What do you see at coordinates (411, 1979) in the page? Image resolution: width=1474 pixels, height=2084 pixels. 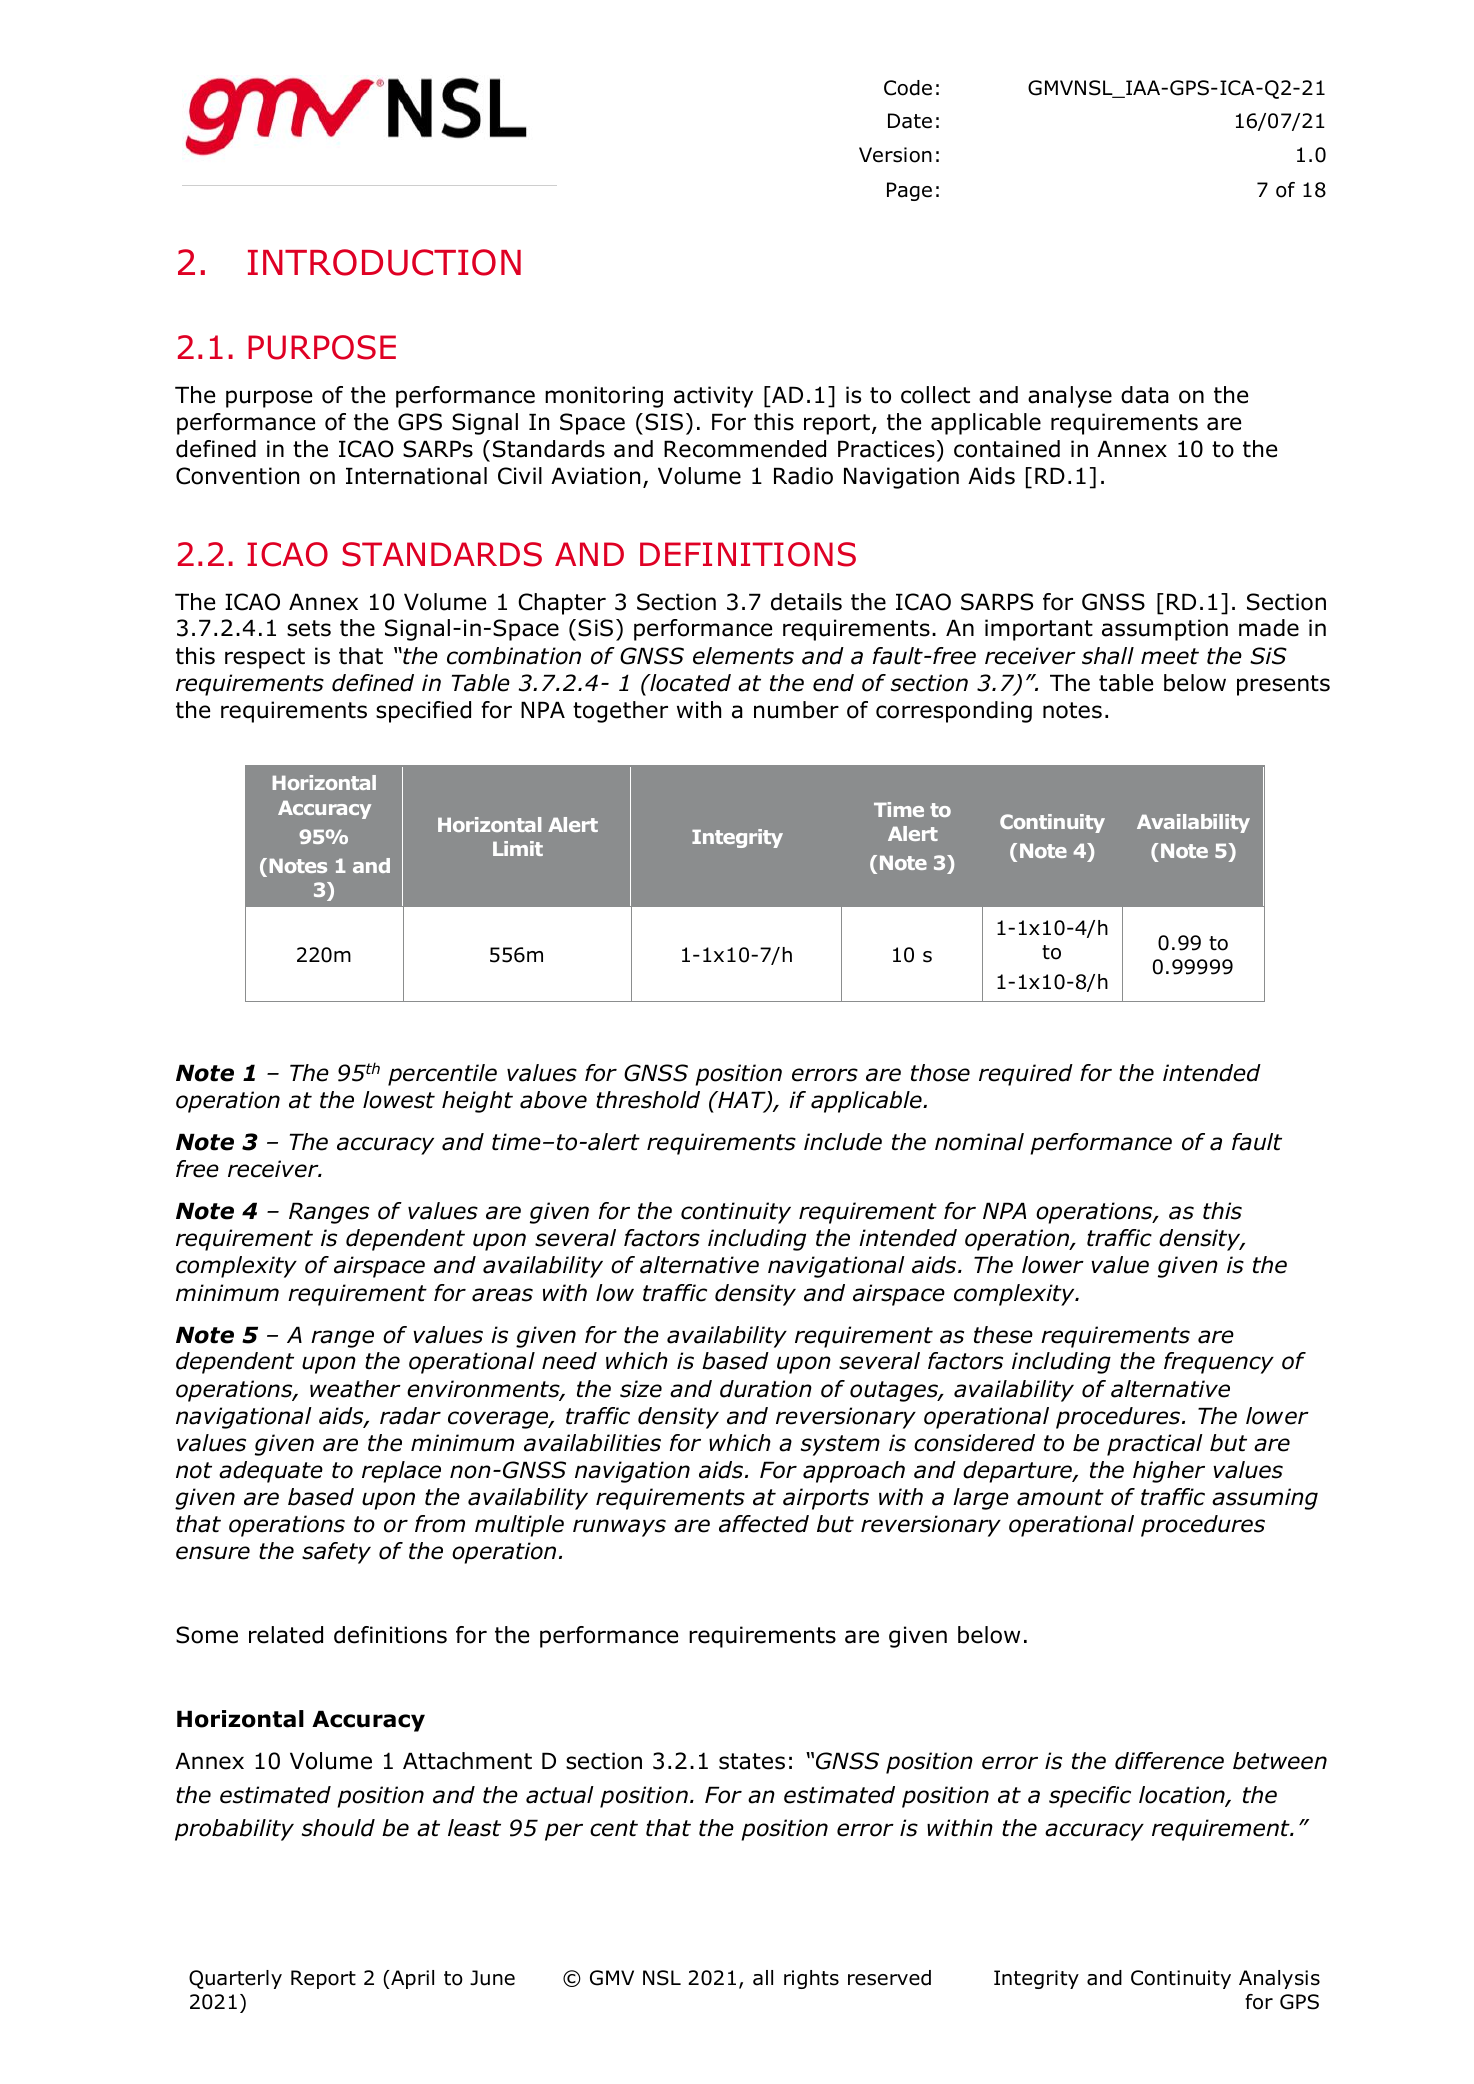 I see `April` at bounding box center [411, 1979].
